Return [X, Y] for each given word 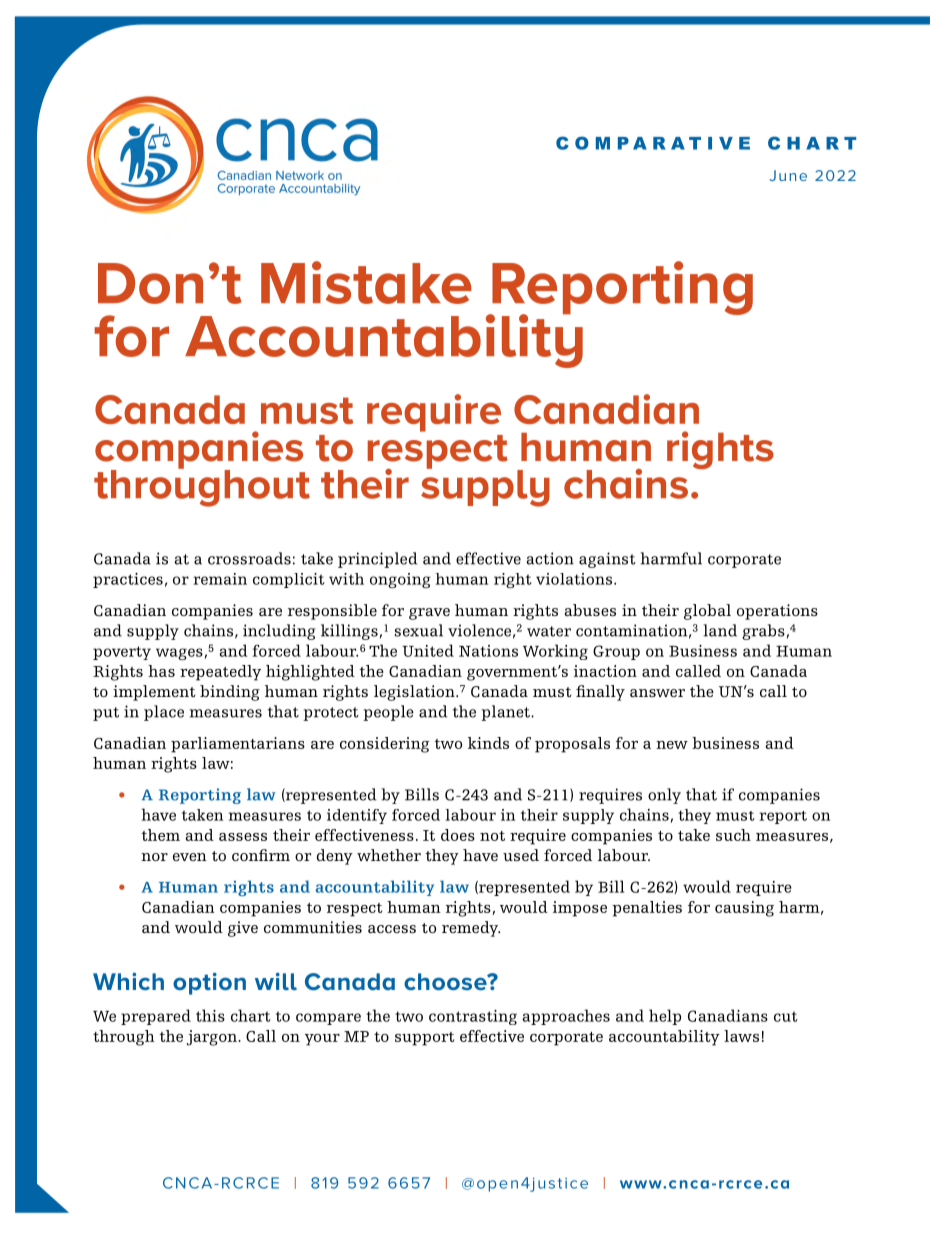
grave [429, 614]
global [707, 612]
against [607, 560]
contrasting [473, 1017]
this [210, 1015]
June [788, 175]
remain [220, 579]
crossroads [249, 558]
